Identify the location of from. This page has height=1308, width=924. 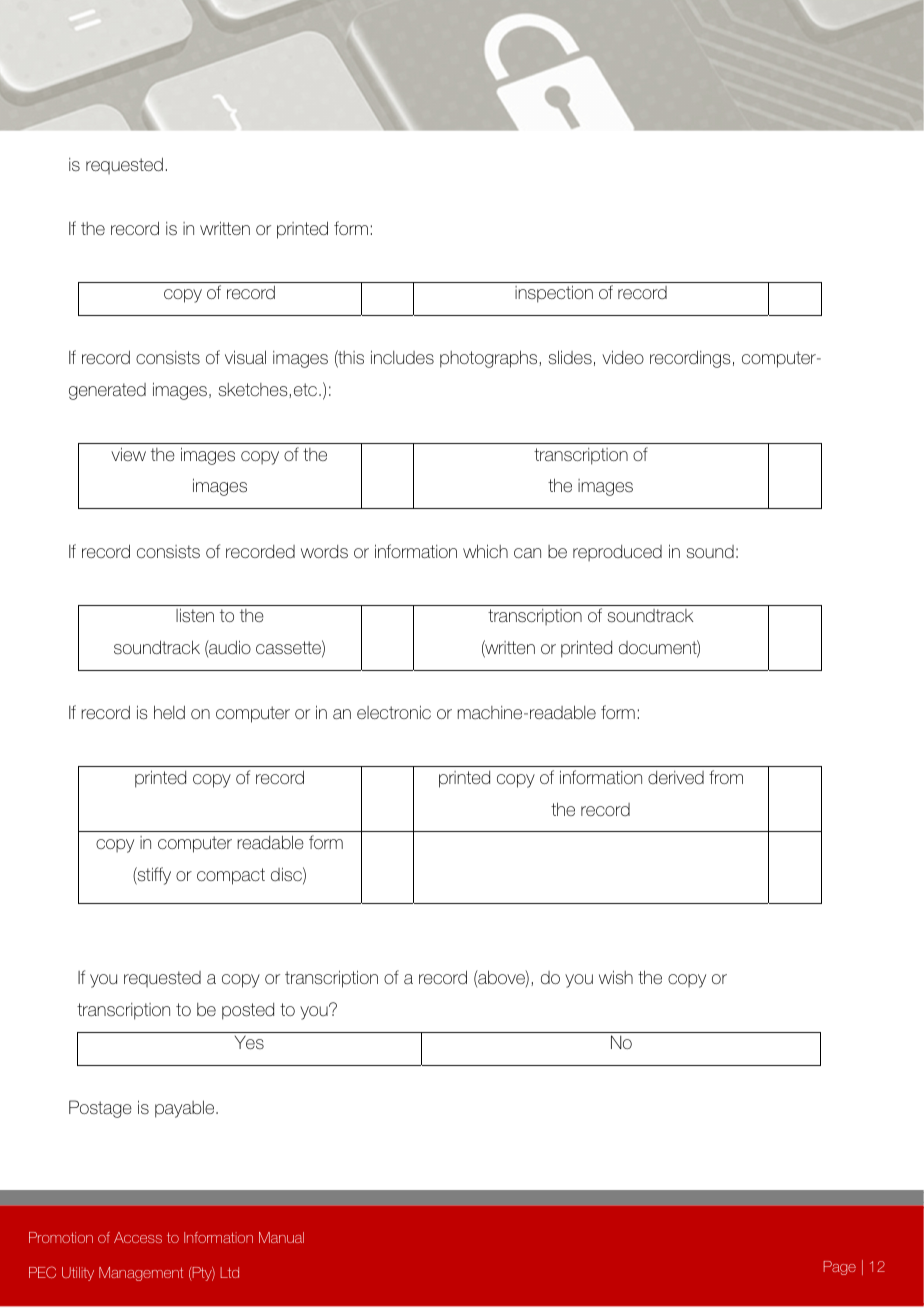
(726, 777).
